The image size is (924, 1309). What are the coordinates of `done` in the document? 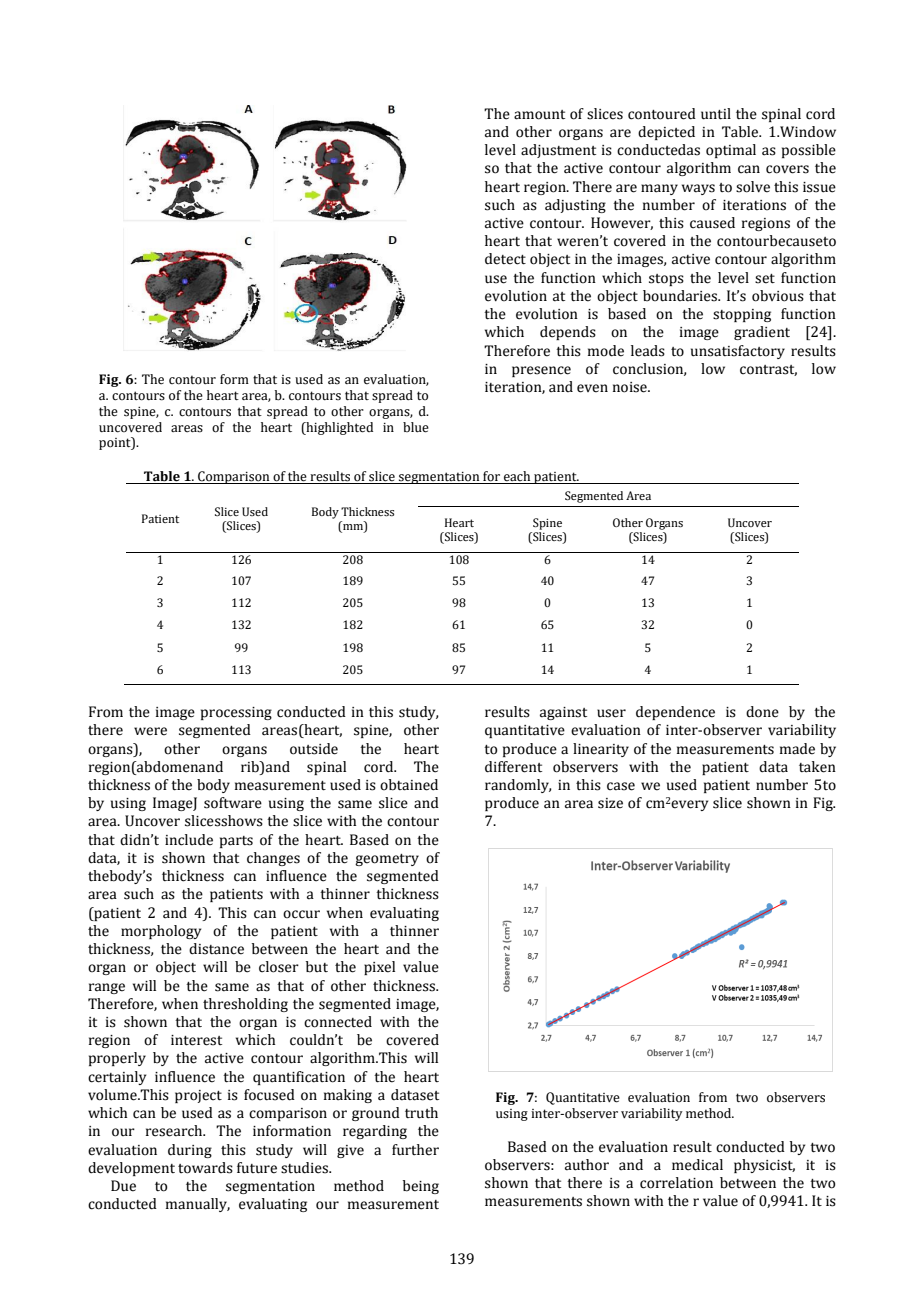 It's located at (762, 712).
